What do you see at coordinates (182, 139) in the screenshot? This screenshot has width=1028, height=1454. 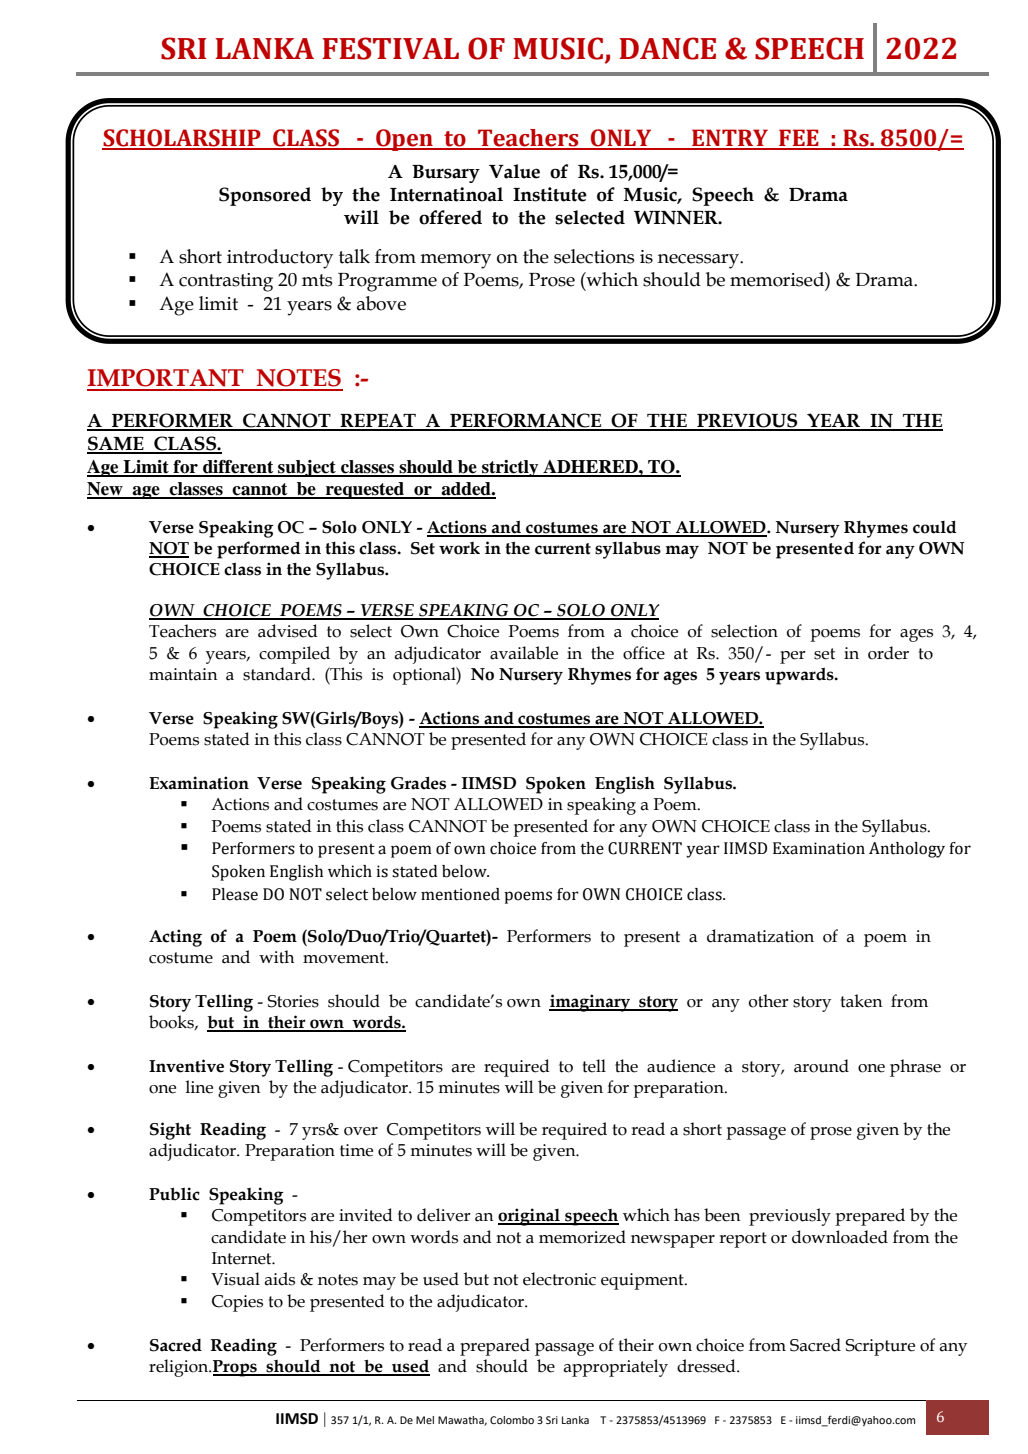 I see `SCHOLARSHIP` at bounding box center [182, 139].
